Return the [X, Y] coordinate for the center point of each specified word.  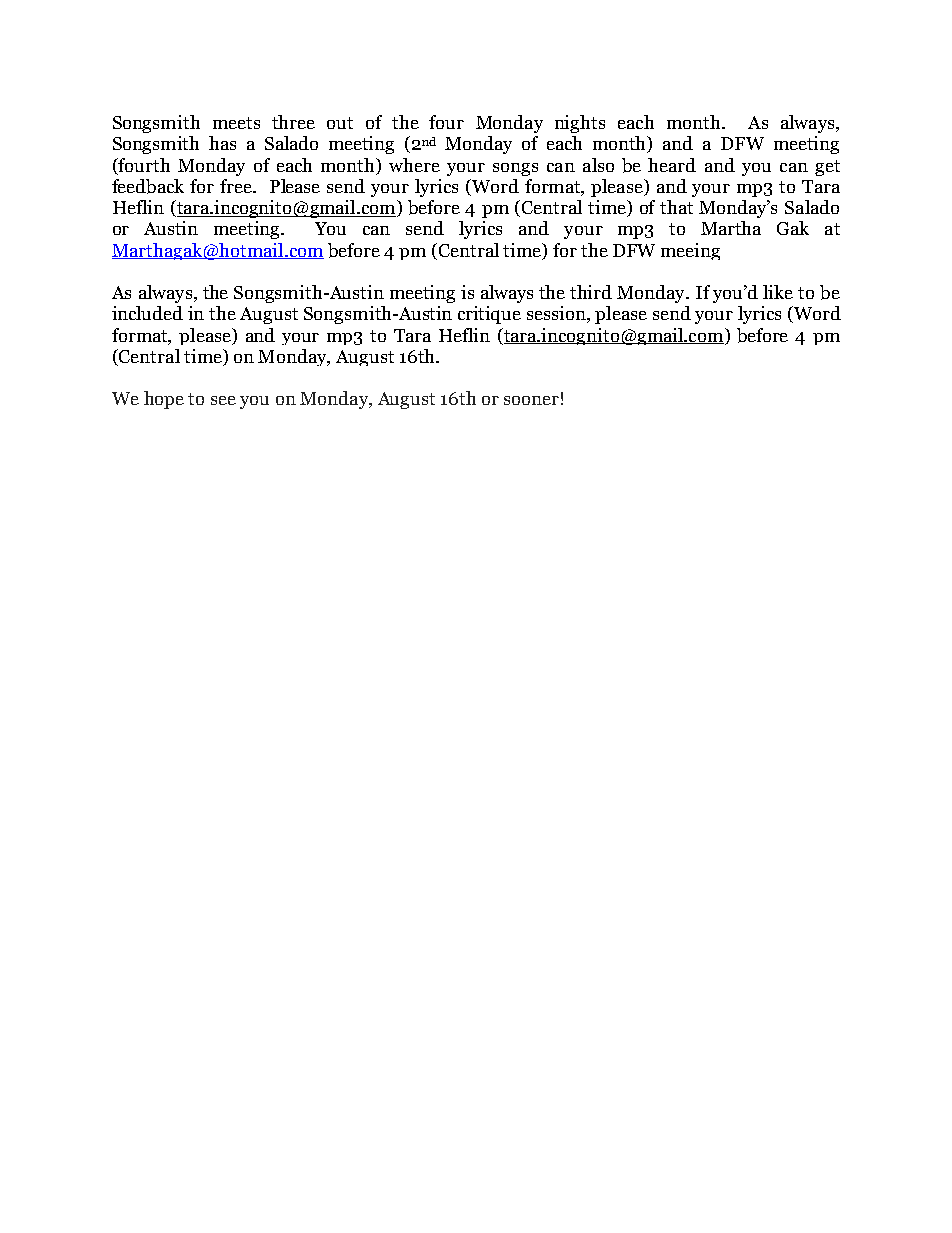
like [778, 292]
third [591, 292]
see [223, 400]
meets [236, 123]
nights [580, 124]
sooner [531, 400]
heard [672, 165]
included [147, 313]
